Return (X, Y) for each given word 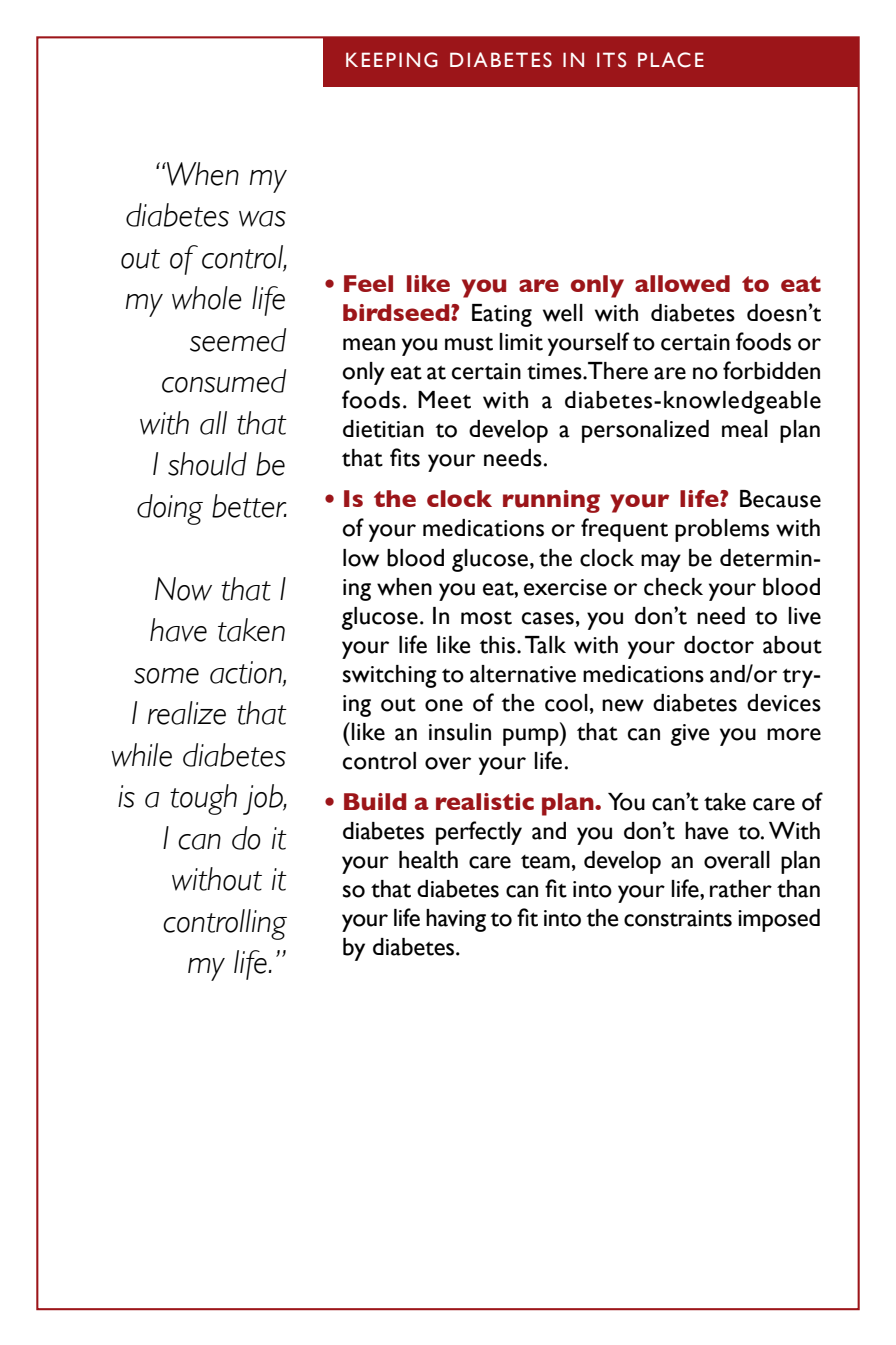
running (551, 501)
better (249, 506)
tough (203, 799)
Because (780, 499)
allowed (682, 283)
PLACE (671, 60)
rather (741, 889)
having (456, 920)
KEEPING (392, 60)
